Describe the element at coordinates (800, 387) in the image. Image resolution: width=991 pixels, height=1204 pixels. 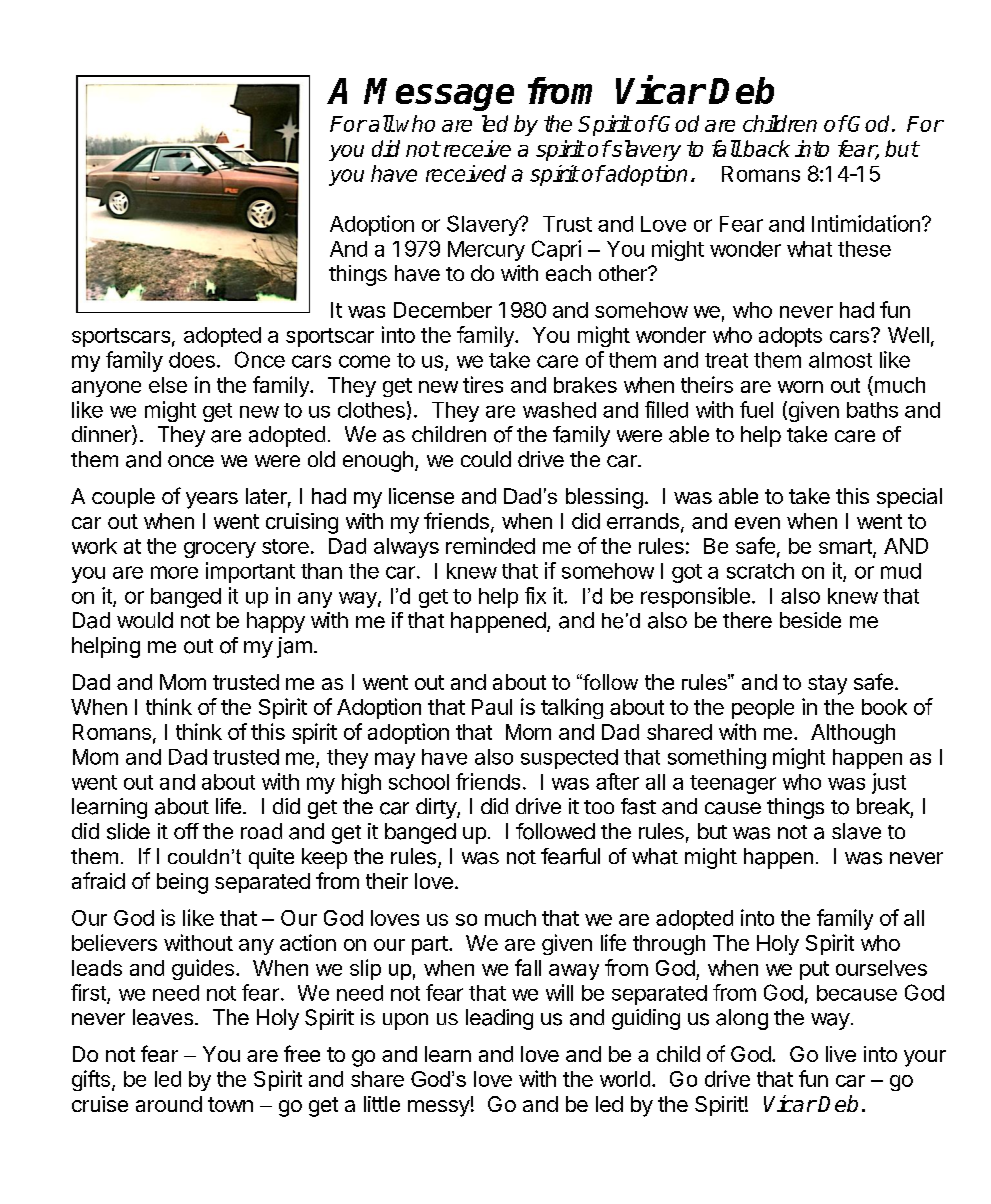
I see `worn` at that location.
